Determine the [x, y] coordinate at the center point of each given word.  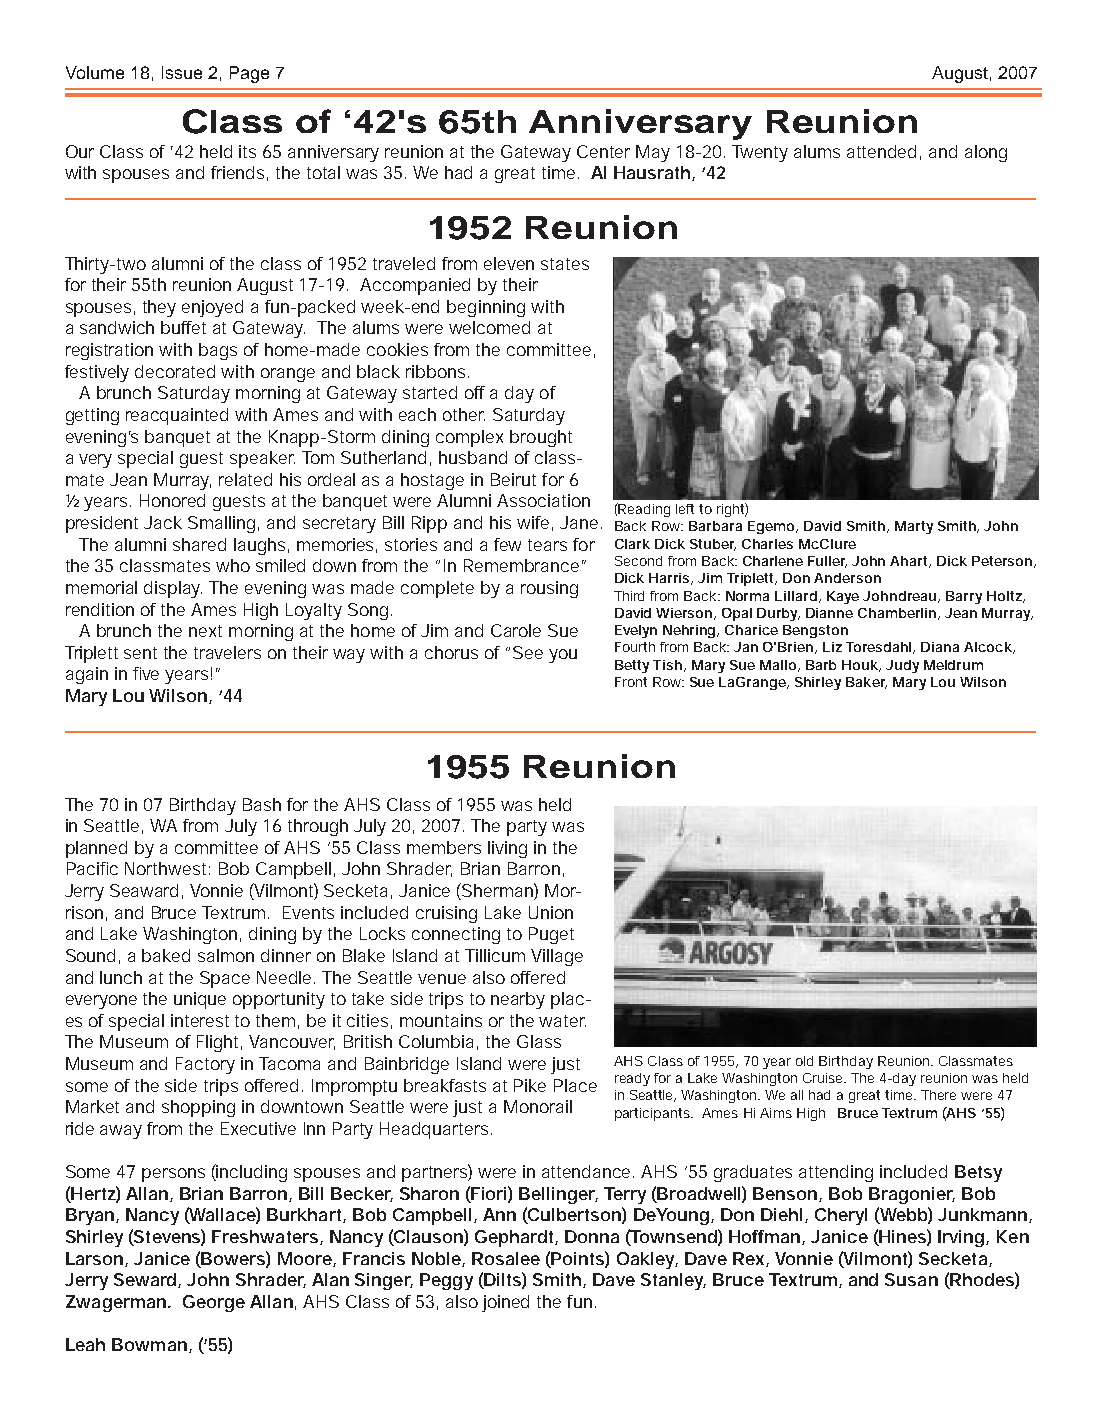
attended [881, 151]
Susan [911, 1279]
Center [603, 151]
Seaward [144, 890]
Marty [914, 527]
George [214, 1303]
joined [505, 1303]
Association [543, 500]
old [804, 1061]
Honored [172, 500]
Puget [551, 935]
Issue [182, 72]
